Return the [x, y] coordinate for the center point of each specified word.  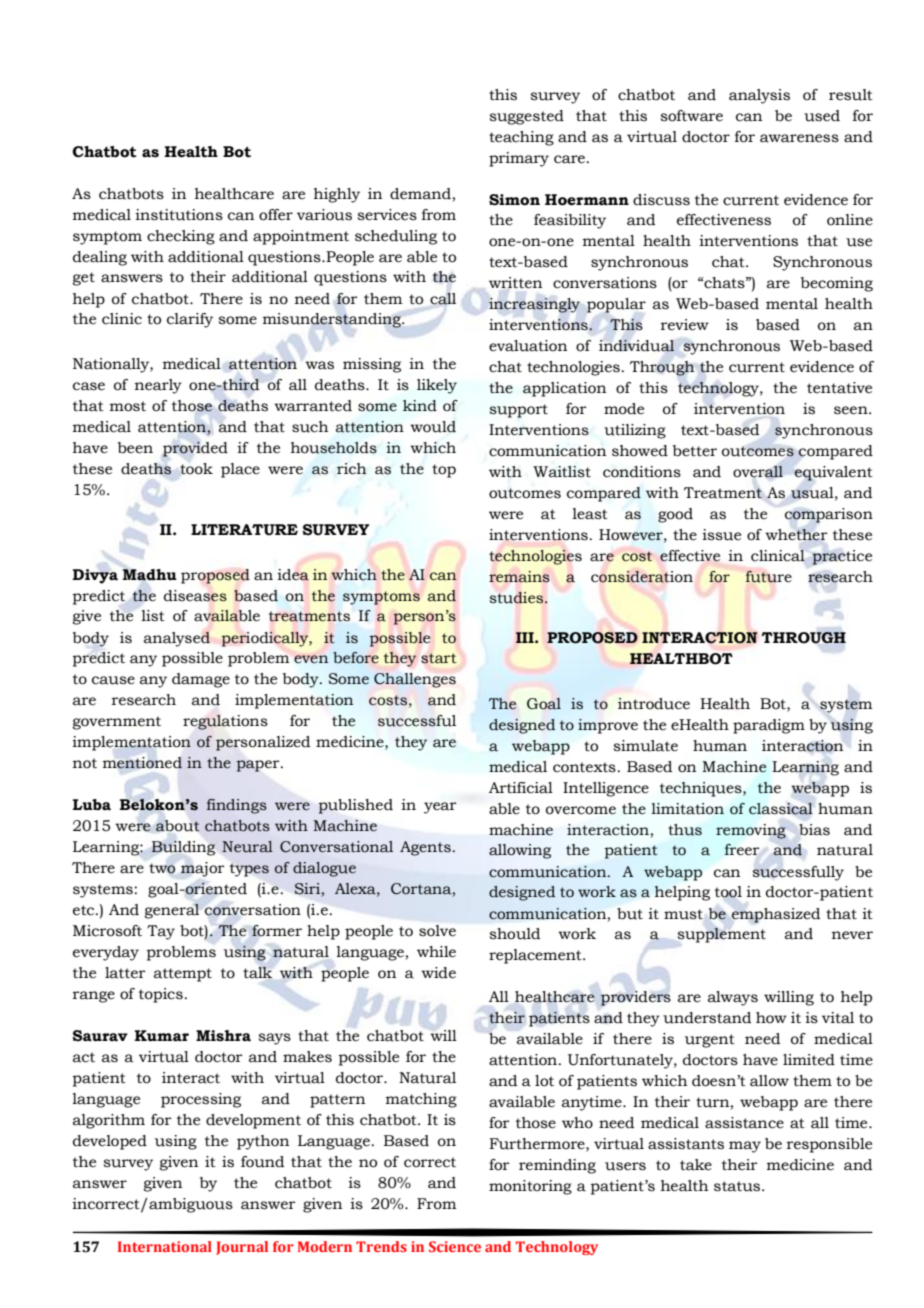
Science [455, 1246]
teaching [521, 138]
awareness [799, 138]
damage [201, 680]
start [439, 658]
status [738, 1186]
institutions [179, 215]
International [165, 1246]
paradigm [769, 726]
